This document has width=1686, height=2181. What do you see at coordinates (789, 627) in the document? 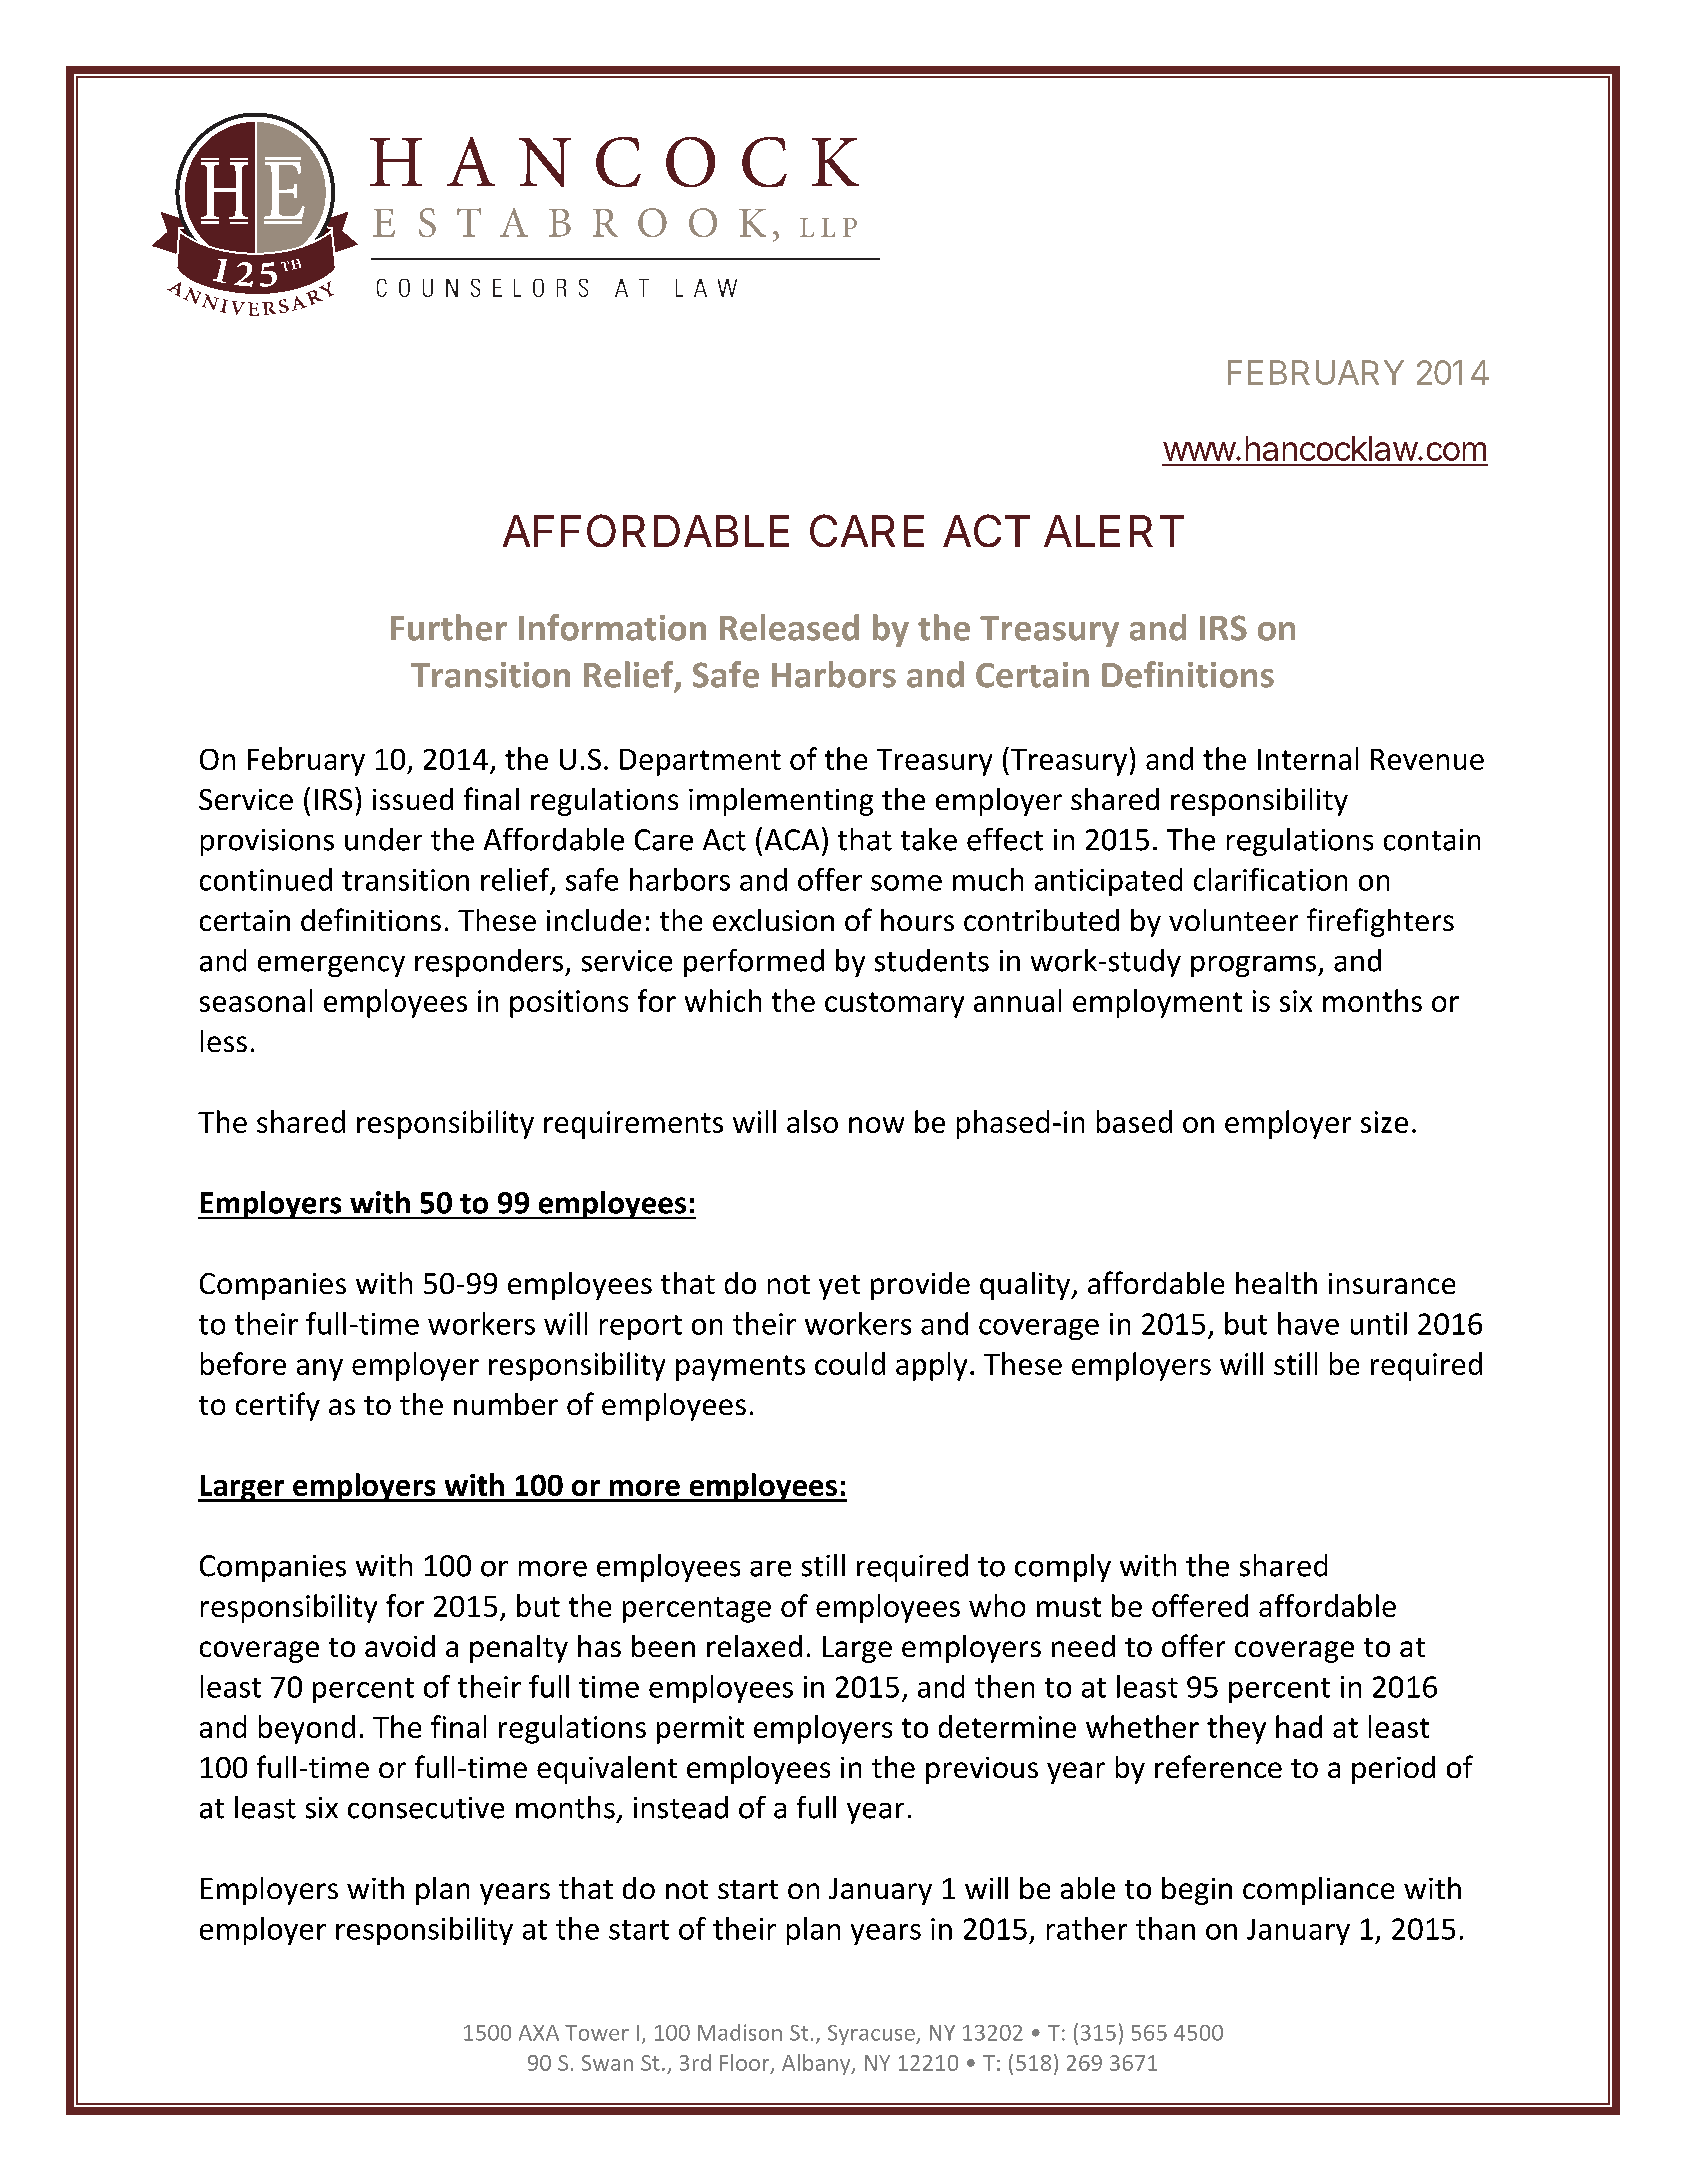
I see `Released` at bounding box center [789, 627].
